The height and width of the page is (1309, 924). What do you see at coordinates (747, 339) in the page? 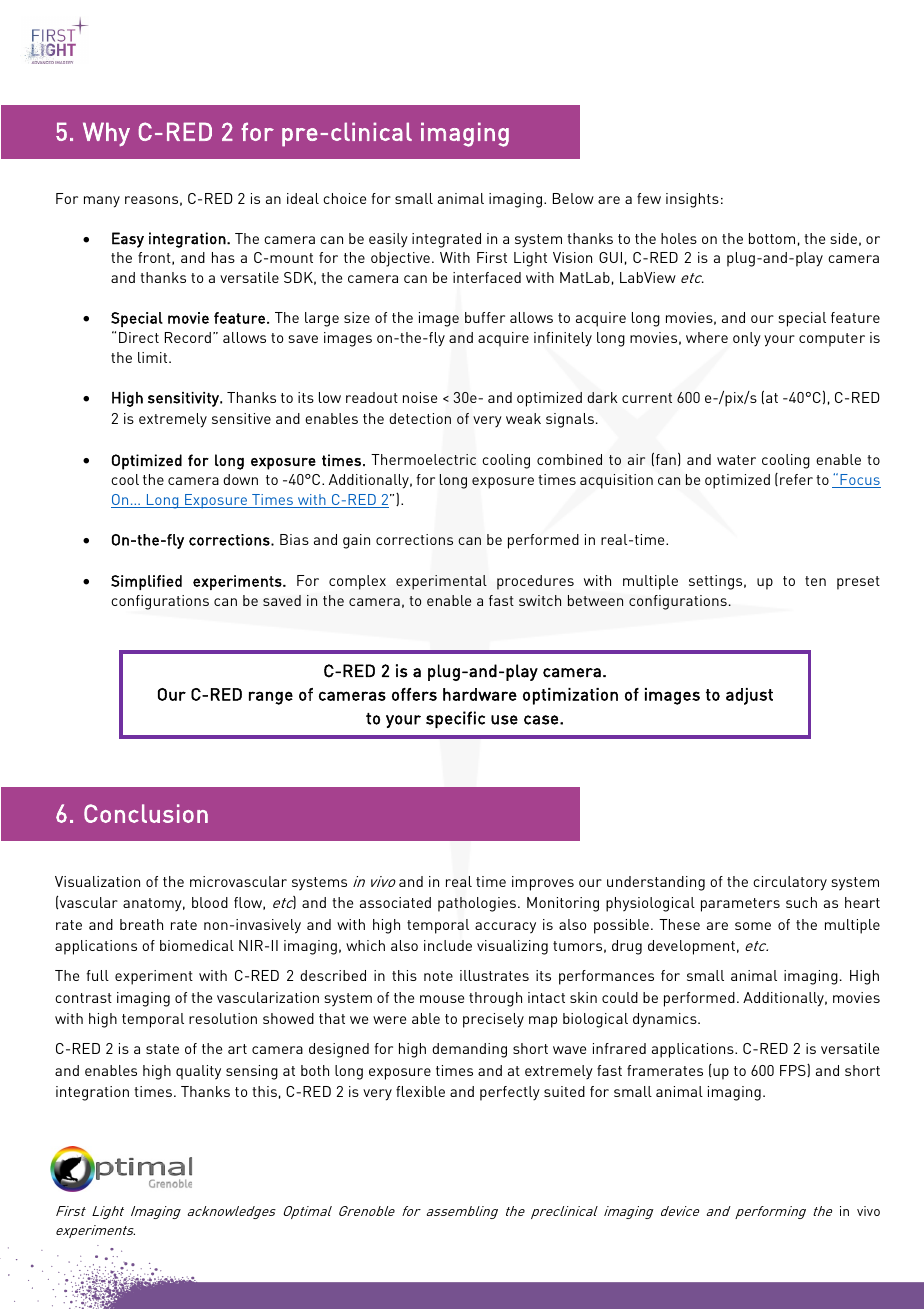
I see `only` at bounding box center [747, 339].
